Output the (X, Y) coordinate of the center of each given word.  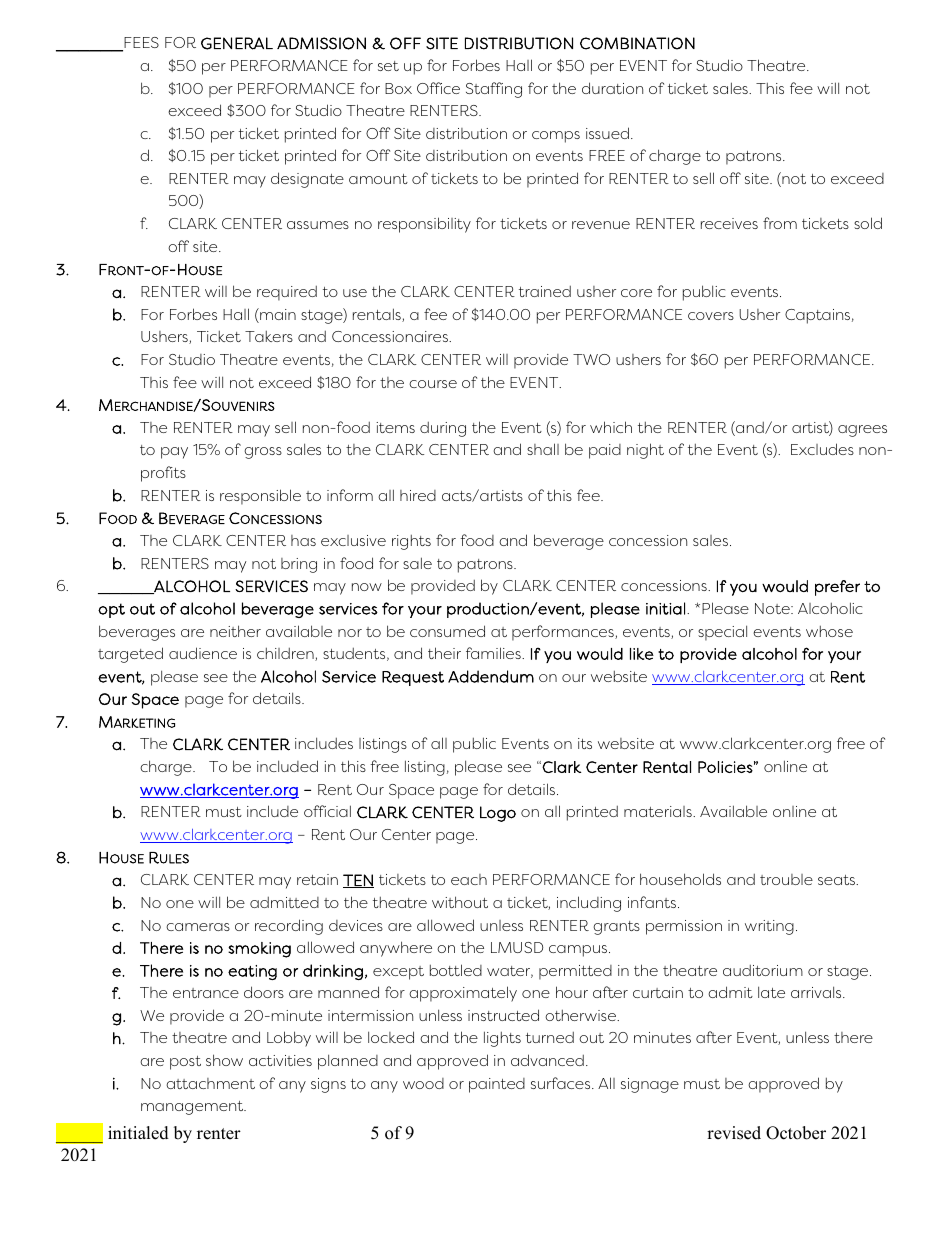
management (193, 1108)
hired (418, 495)
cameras (198, 927)
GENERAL (237, 43)
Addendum (491, 676)
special (722, 633)
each (469, 879)
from (780, 223)
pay (174, 453)
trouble (786, 879)
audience (203, 653)
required (287, 293)
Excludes (822, 449)
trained (545, 291)
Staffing (494, 90)
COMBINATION (637, 43)
